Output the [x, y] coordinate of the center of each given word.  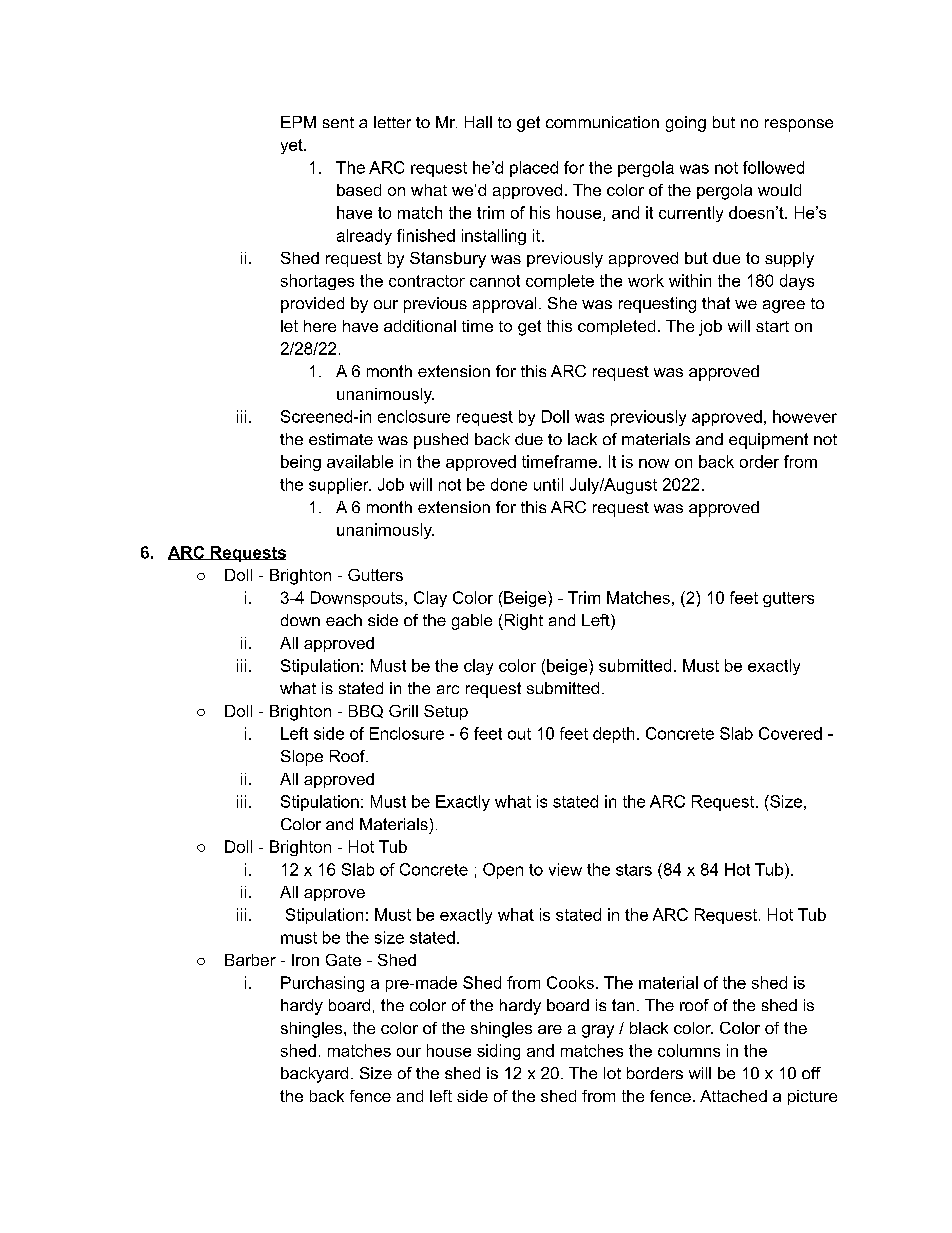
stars [634, 870]
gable [472, 622]
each [344, 620]
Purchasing [322, 984]
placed [534, 169]
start [772, 326]
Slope [302, 758]
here [320, 326]
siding [498, 1052]
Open [503, 871]
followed [773, 167]
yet [293, 146]
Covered [790, 733]
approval [504, 305]
